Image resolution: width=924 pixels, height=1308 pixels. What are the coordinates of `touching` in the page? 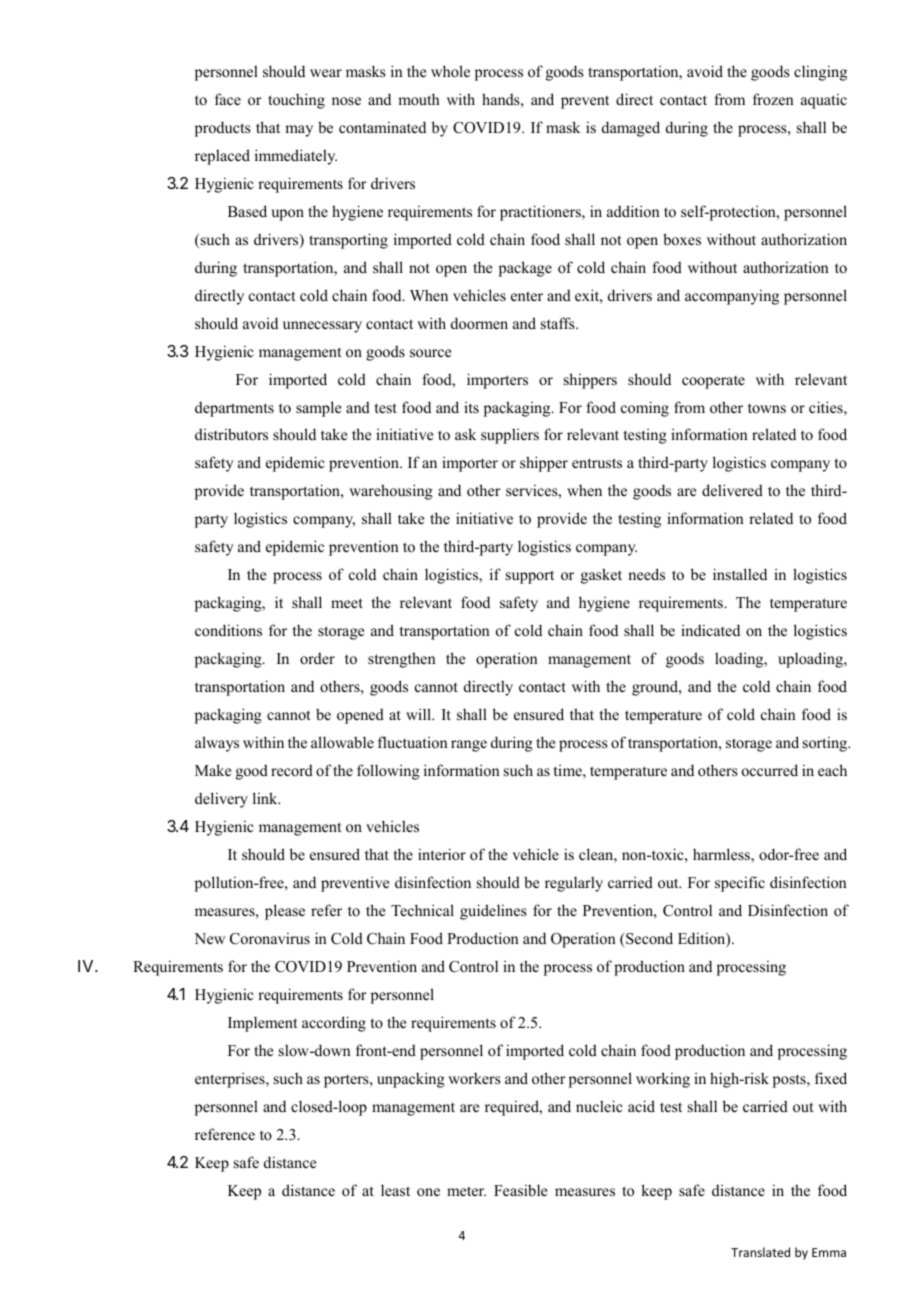 It's located at (296, 101).
